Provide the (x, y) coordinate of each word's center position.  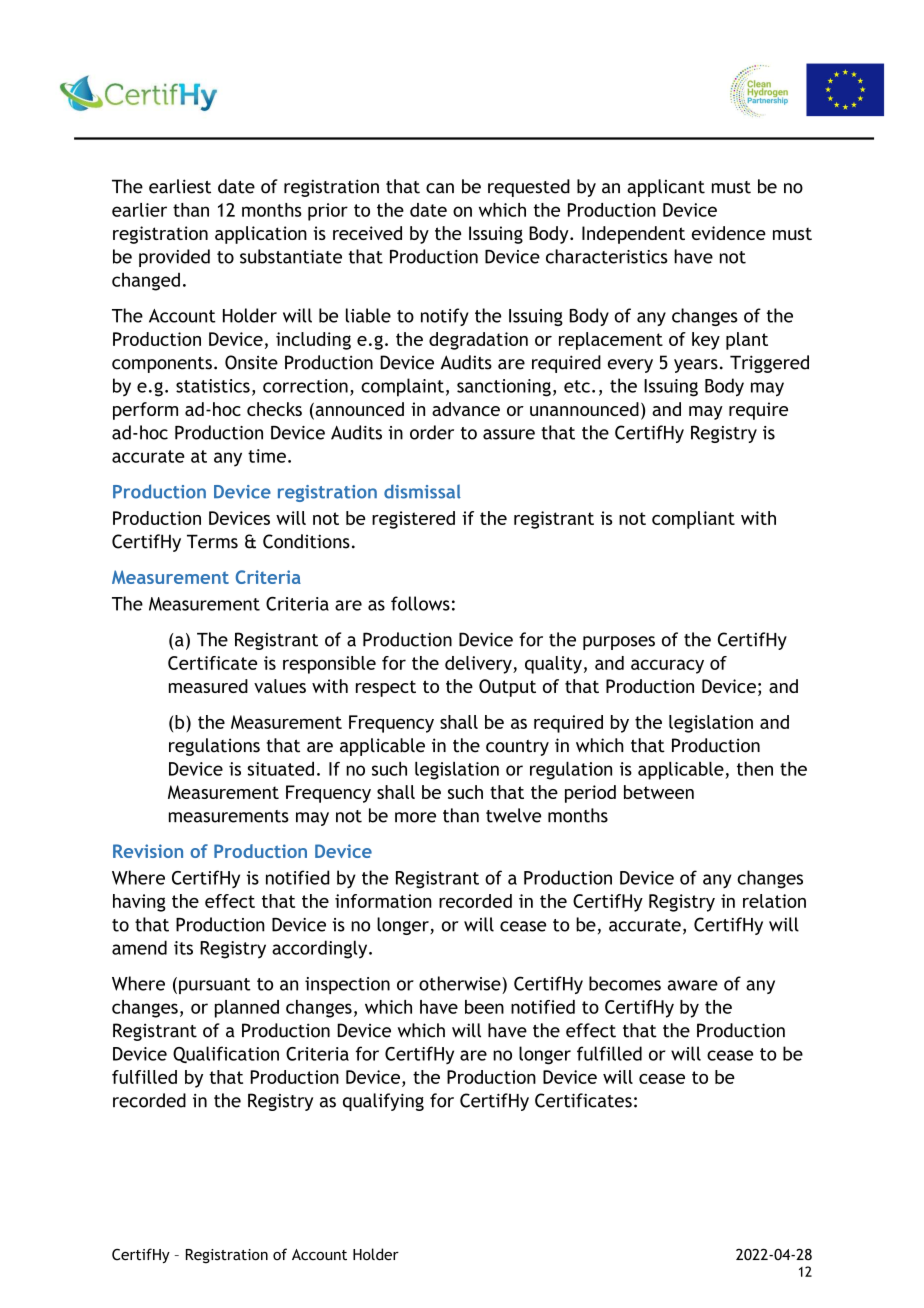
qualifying (383, 1102)
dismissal (422, 491)
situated (281, 769)
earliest (180, 186)
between (659, 792)
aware (692, 985)
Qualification (226, 1054)
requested (529, 188)
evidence (729, 233)
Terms (212, 541)
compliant (693, 520)
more (415, 817)
